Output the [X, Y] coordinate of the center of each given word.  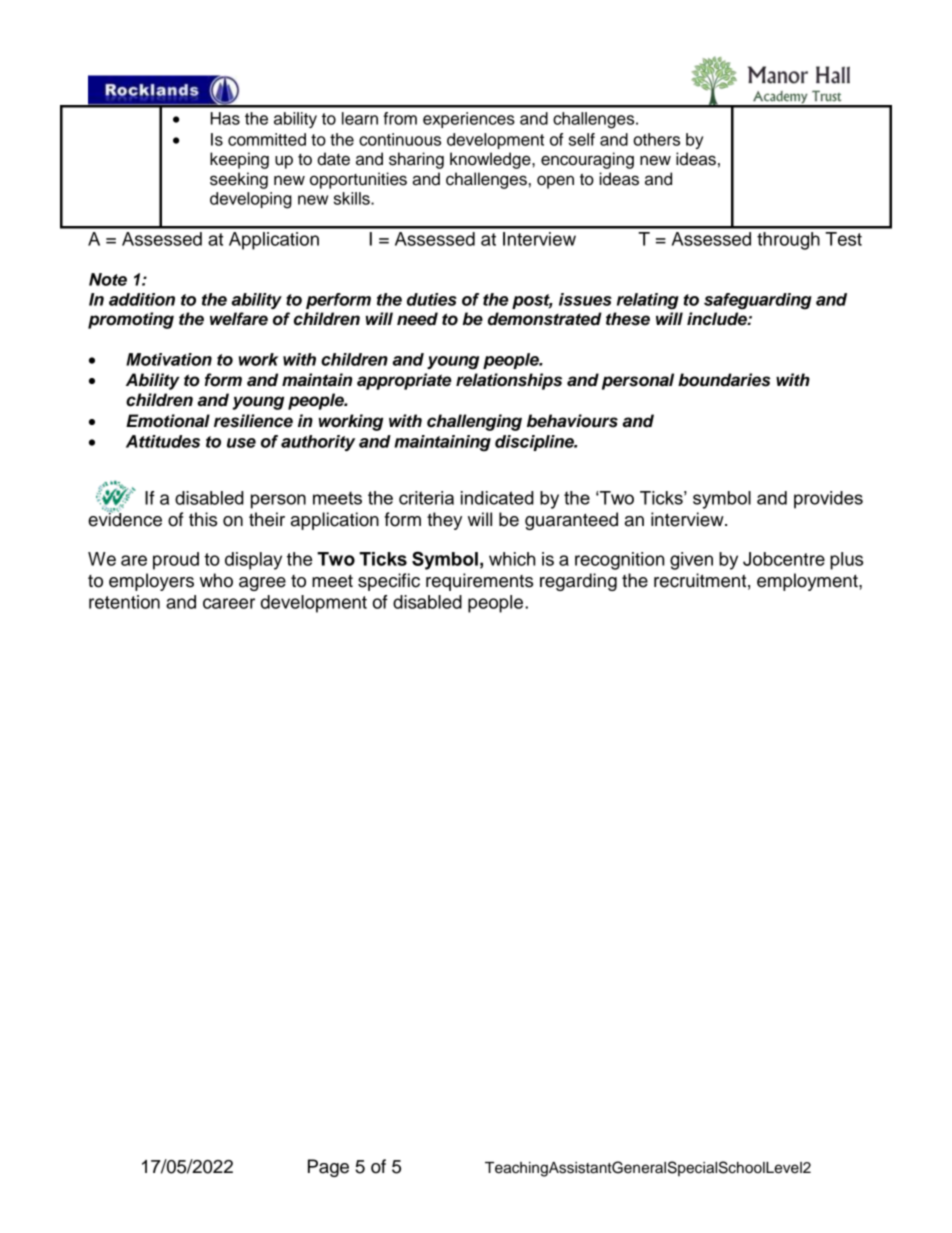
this [203, 519]
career [229, 603]
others [656, 139]
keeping [239, 160]
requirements [479, 582]
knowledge [491, 160]
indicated [497, 498]
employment [808, 582]
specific [389, 582]
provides [828, 500]
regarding [578, 582]
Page [328, 1168]
